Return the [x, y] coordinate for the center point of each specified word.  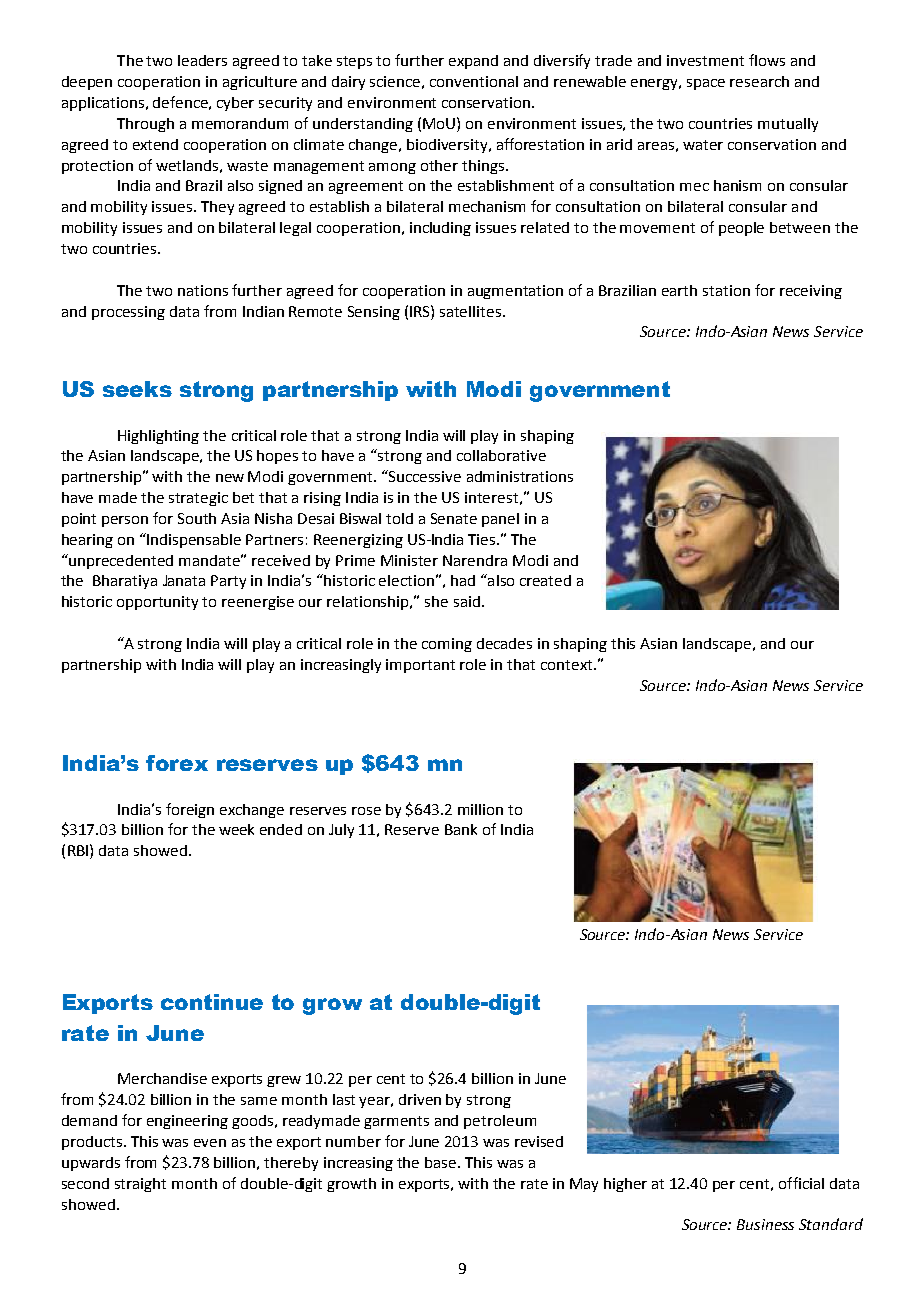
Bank [461, 829]
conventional [474, 81]
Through [145, 125]
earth [679, 290]
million [480, 809]
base [442, 1162]
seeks [137, 389]
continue [212, 1002]
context [568, 665]
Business [765, 1224]
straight [140, 1185]
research [759, 81]
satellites [470, 311]
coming [447, 645]
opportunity [157, 603]
